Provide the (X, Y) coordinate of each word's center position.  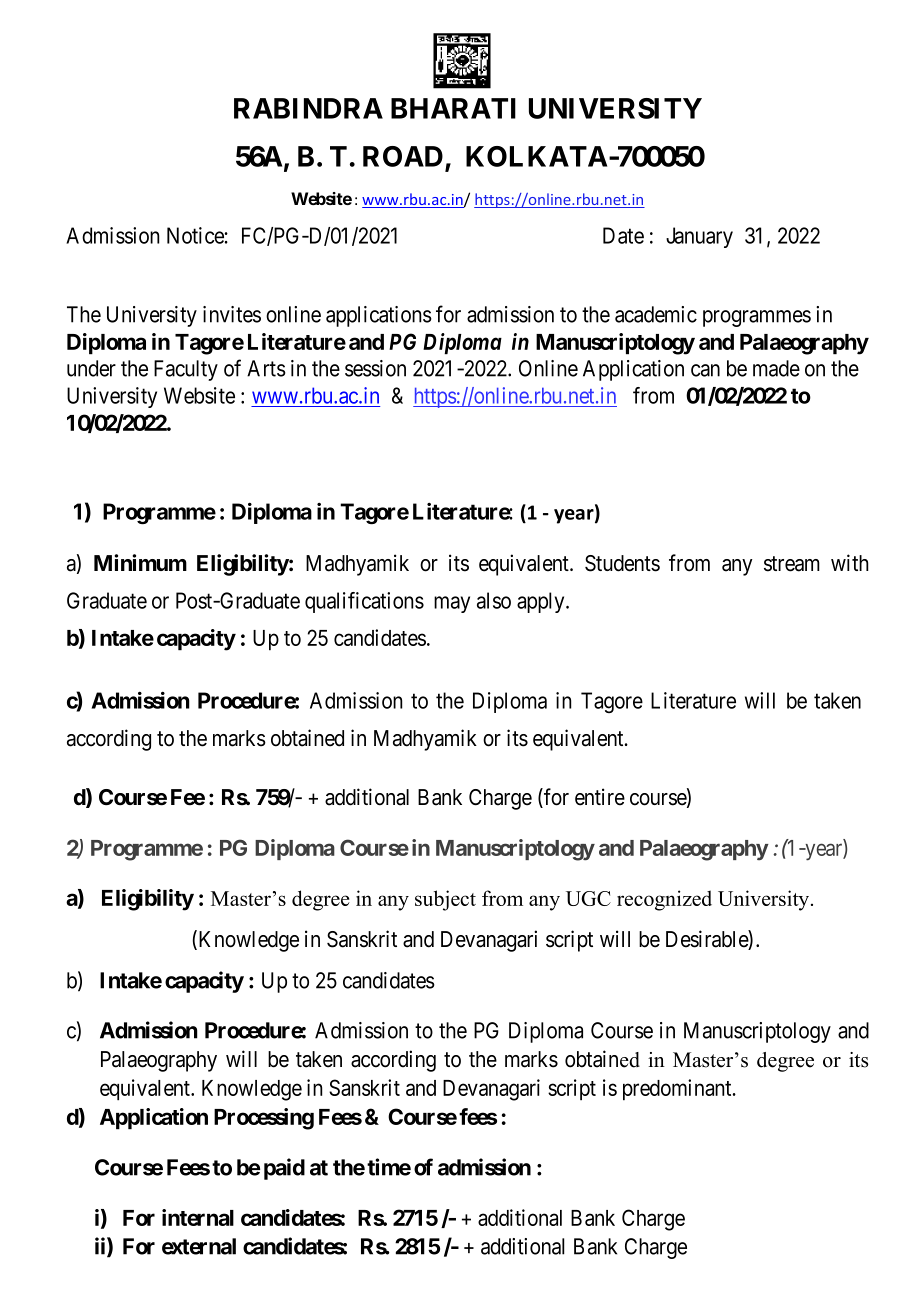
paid (284, 1169)
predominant (678, 1090)
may (452, 604)
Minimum (140, 562)
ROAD (403, 156)
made (776, 368)
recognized (664, 900)
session (375, 368)
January (699, 237)
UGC (588, 898)
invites (232, 314)
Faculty (186, 370)
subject (445, 900)
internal (198, 1217)
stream (792, 564)
